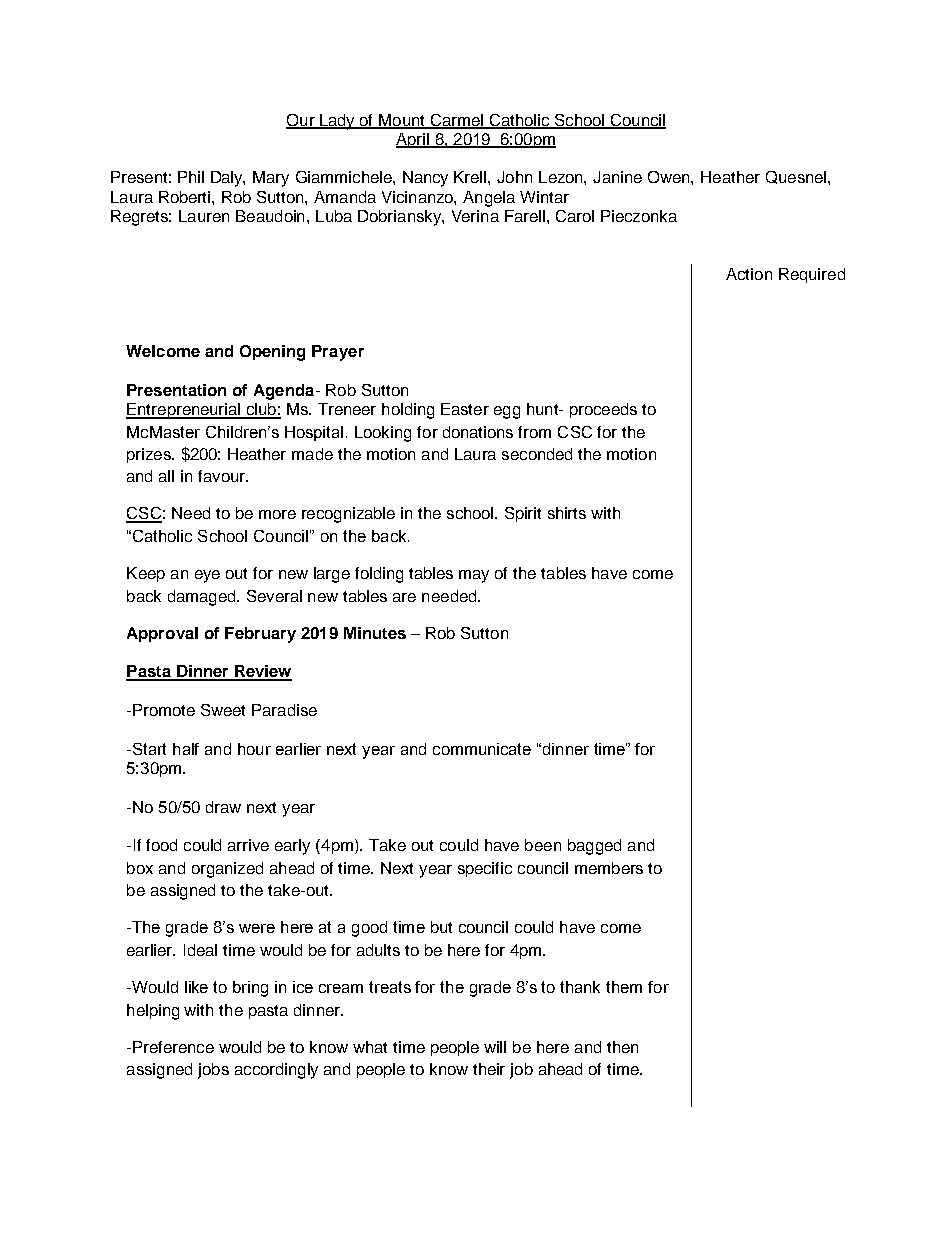 The height and width of the page is (1234, 952). Describe the element at coordinates (495, 1047) in the page. I see `will` at that location.
